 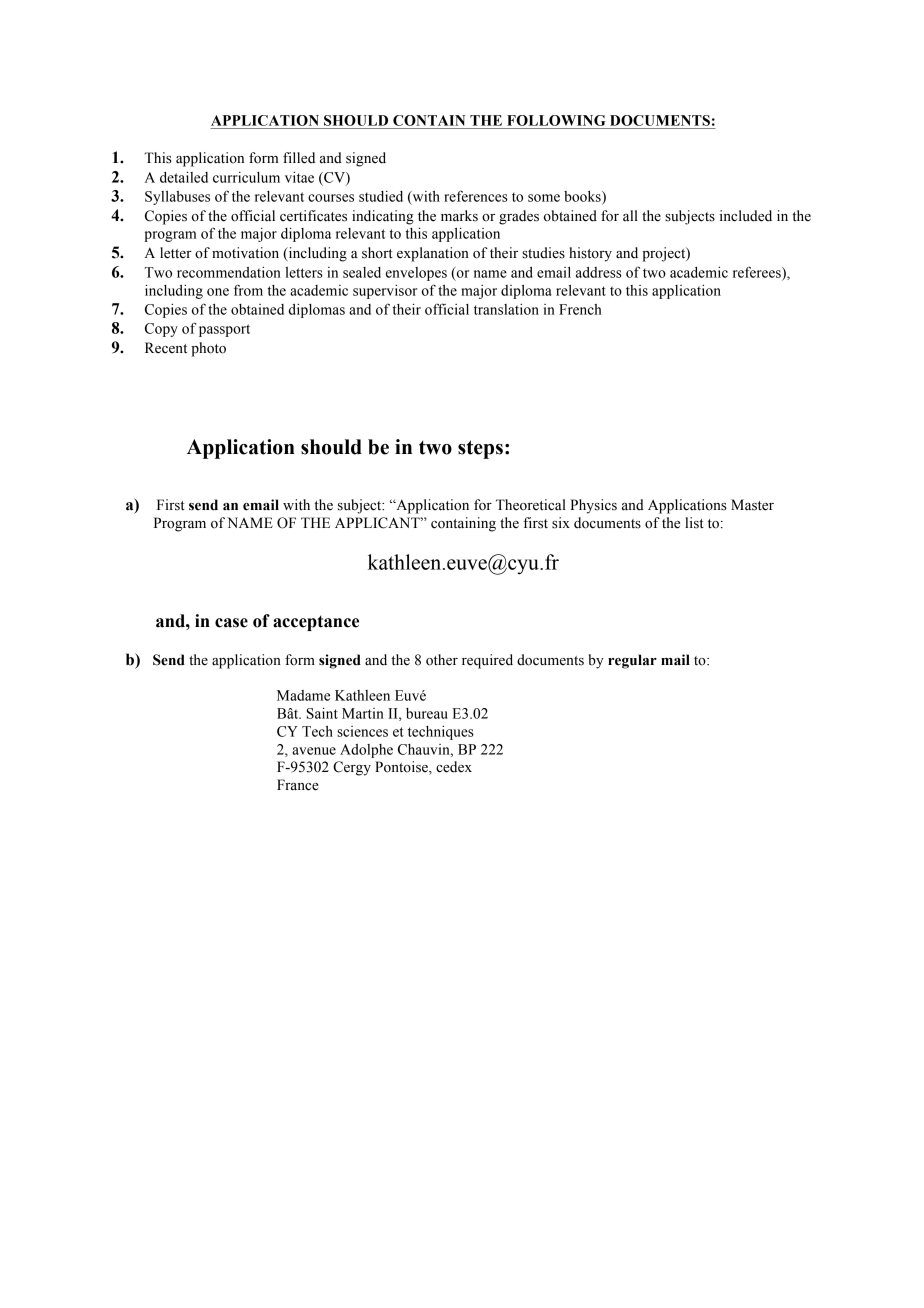 What do you see at coordinates (752, 505) in the screenshot?
I see `Master` at bounding box center [752, 505].
